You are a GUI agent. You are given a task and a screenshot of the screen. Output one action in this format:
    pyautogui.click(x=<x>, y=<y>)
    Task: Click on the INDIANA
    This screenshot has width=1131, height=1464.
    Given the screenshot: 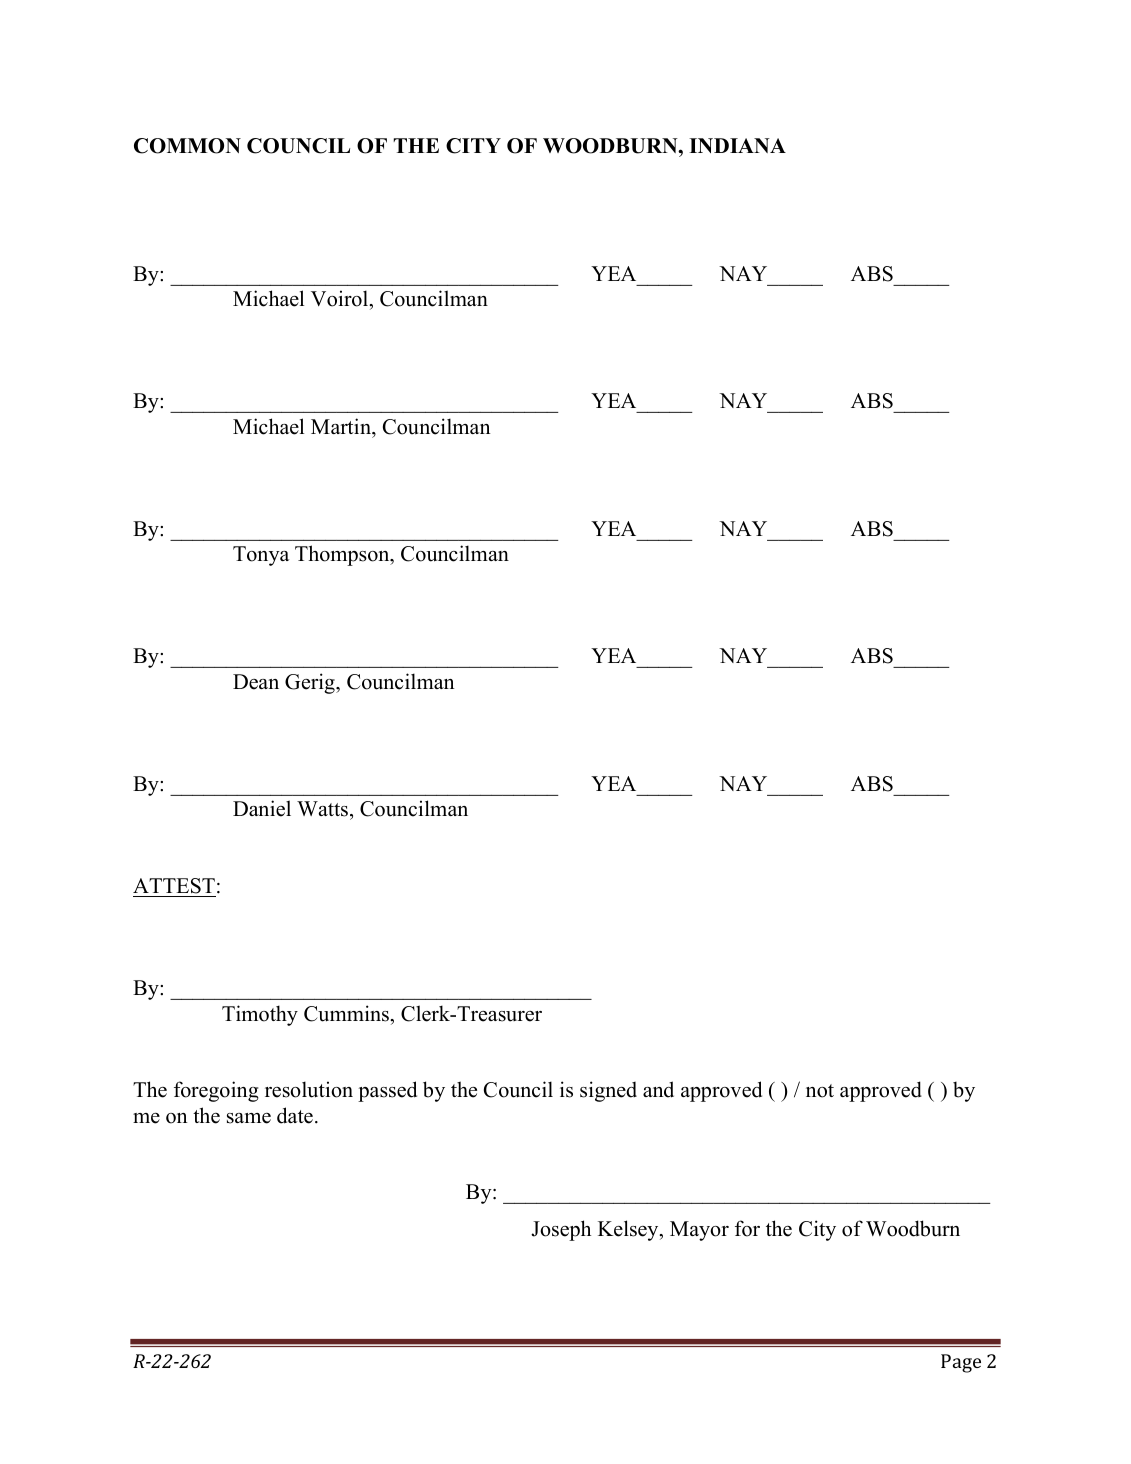 What is the action you would take?
    pyautogui.click(x=737, y=145)
